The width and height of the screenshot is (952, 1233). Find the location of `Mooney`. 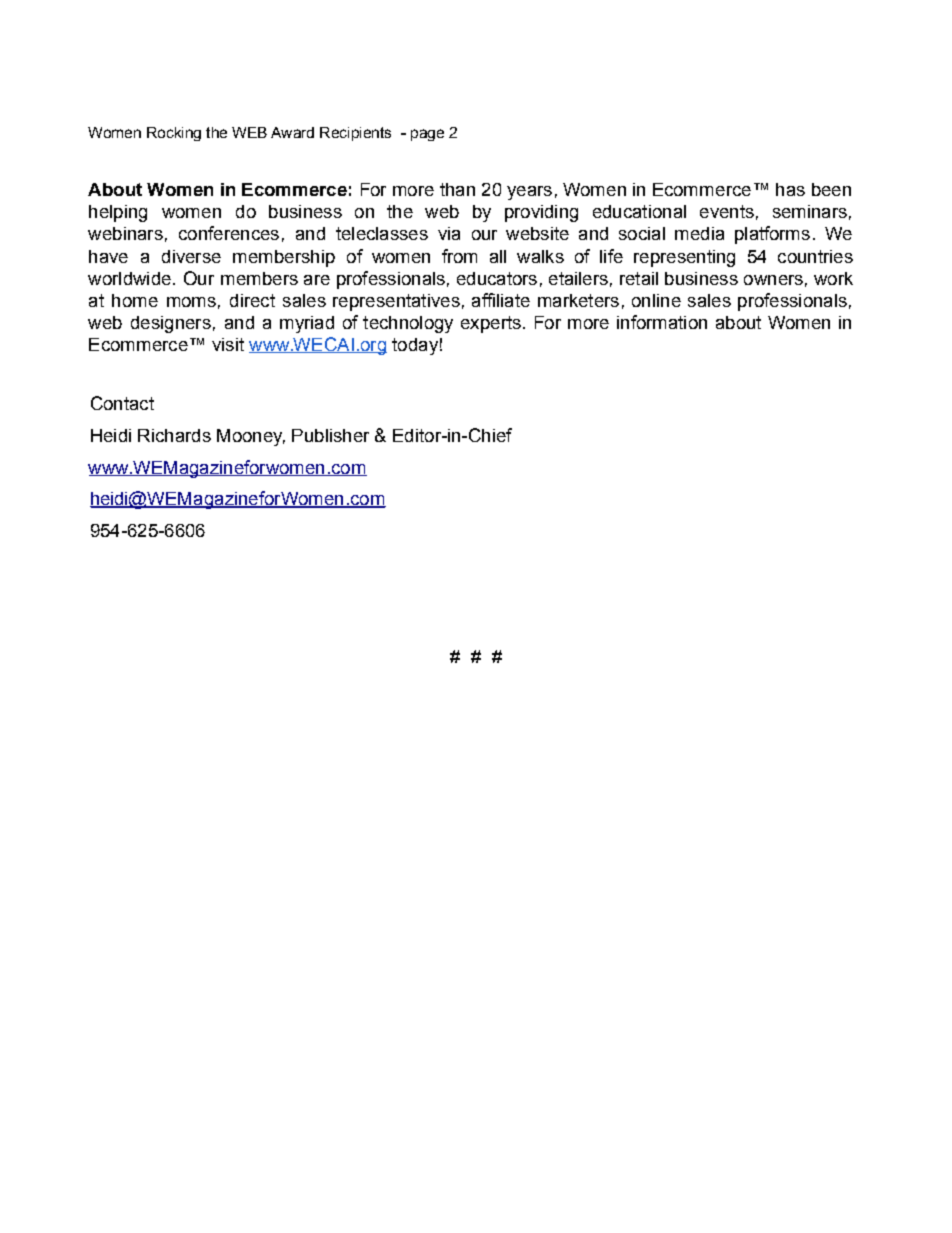

Mooney is located at coordinates (251, 437).
